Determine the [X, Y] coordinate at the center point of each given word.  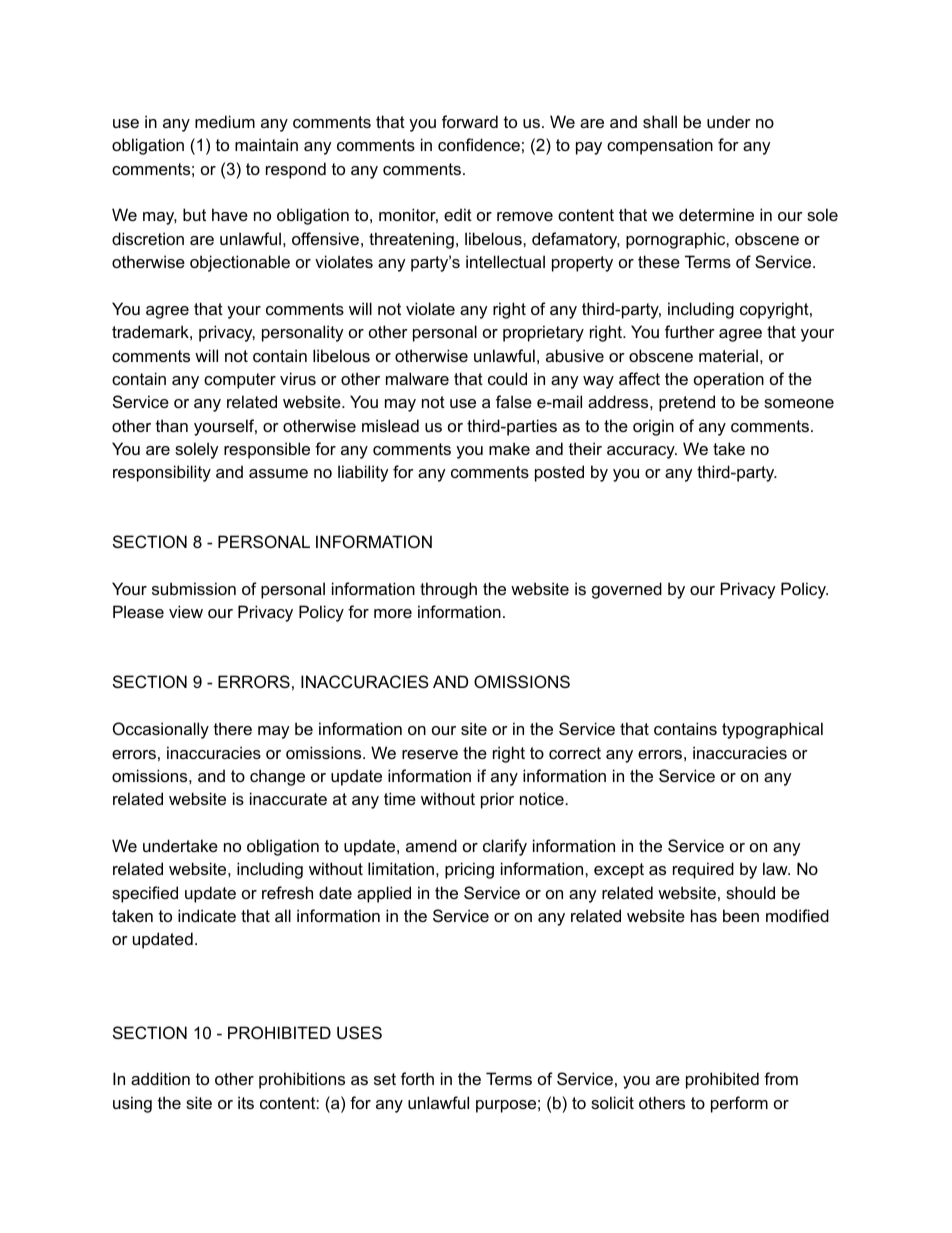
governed [627, 590]
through [448, 590]
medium [225, 121]
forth [417, 1078]
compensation [660, 146]
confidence [479, 144]
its [246, 1102]
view [186, 611]
